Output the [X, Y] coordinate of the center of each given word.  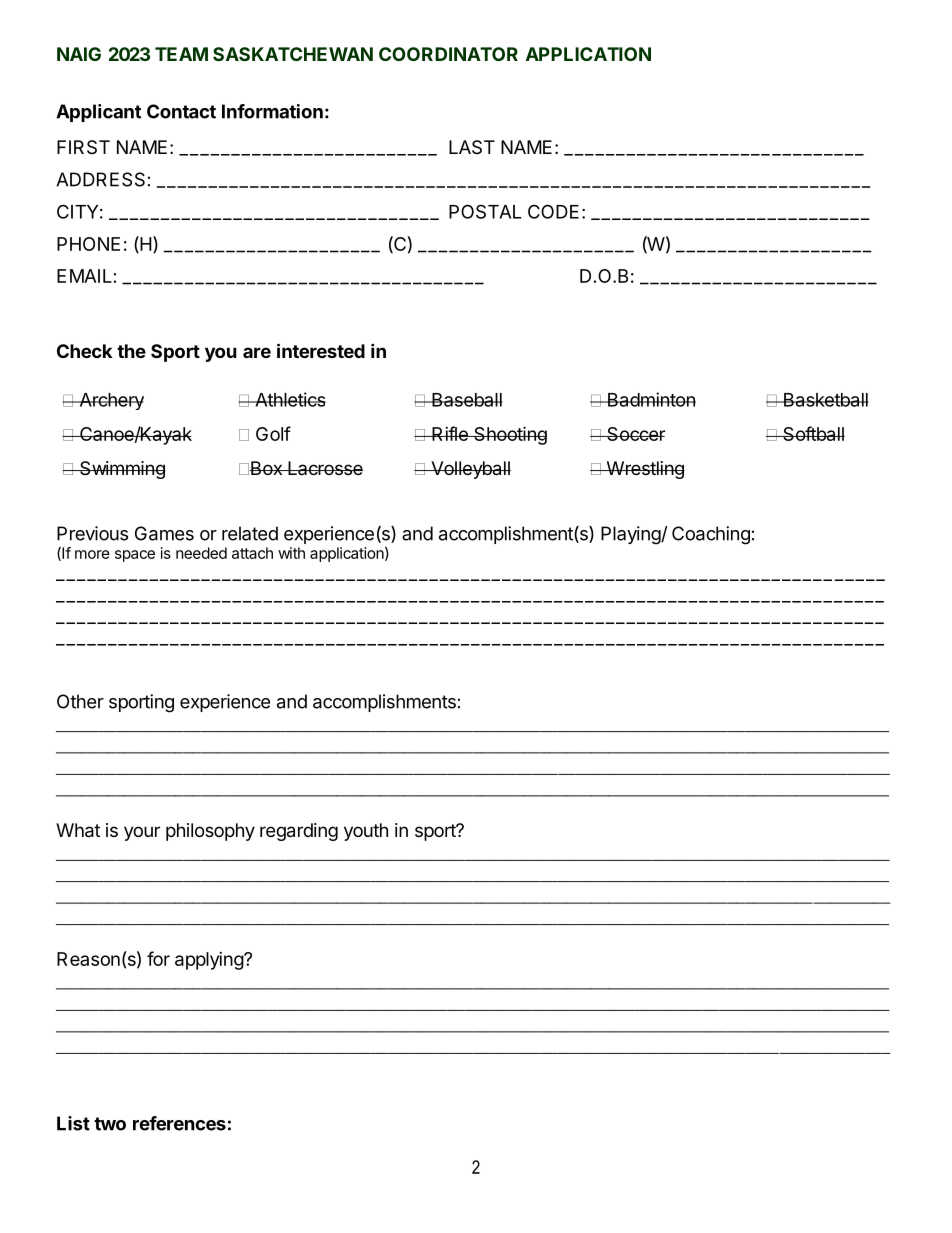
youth [366, 832]
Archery [110, 401]
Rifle [450, 433]
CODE [553, 211]
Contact [181, 111]
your [142, 833]
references [179, 1123]
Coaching [711, 535]
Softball [813, 433]
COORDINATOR [448, 54]
